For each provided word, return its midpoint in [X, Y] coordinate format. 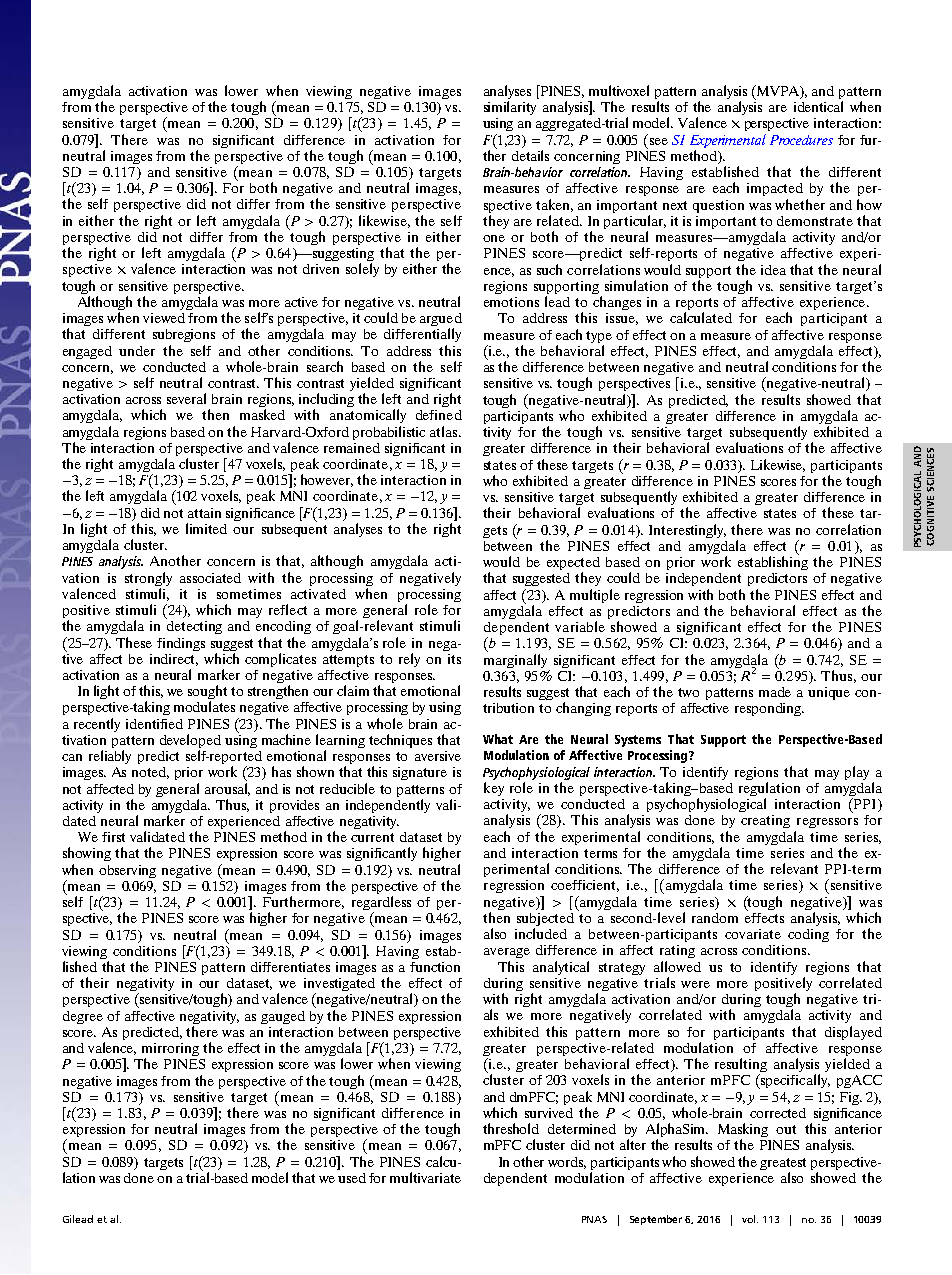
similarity [510, 108]
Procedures [801, 140]
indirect [174, 660]
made [775, 692]
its [454, 659]
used [352, 1178]
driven [321, 269]
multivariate [425, 1177]
